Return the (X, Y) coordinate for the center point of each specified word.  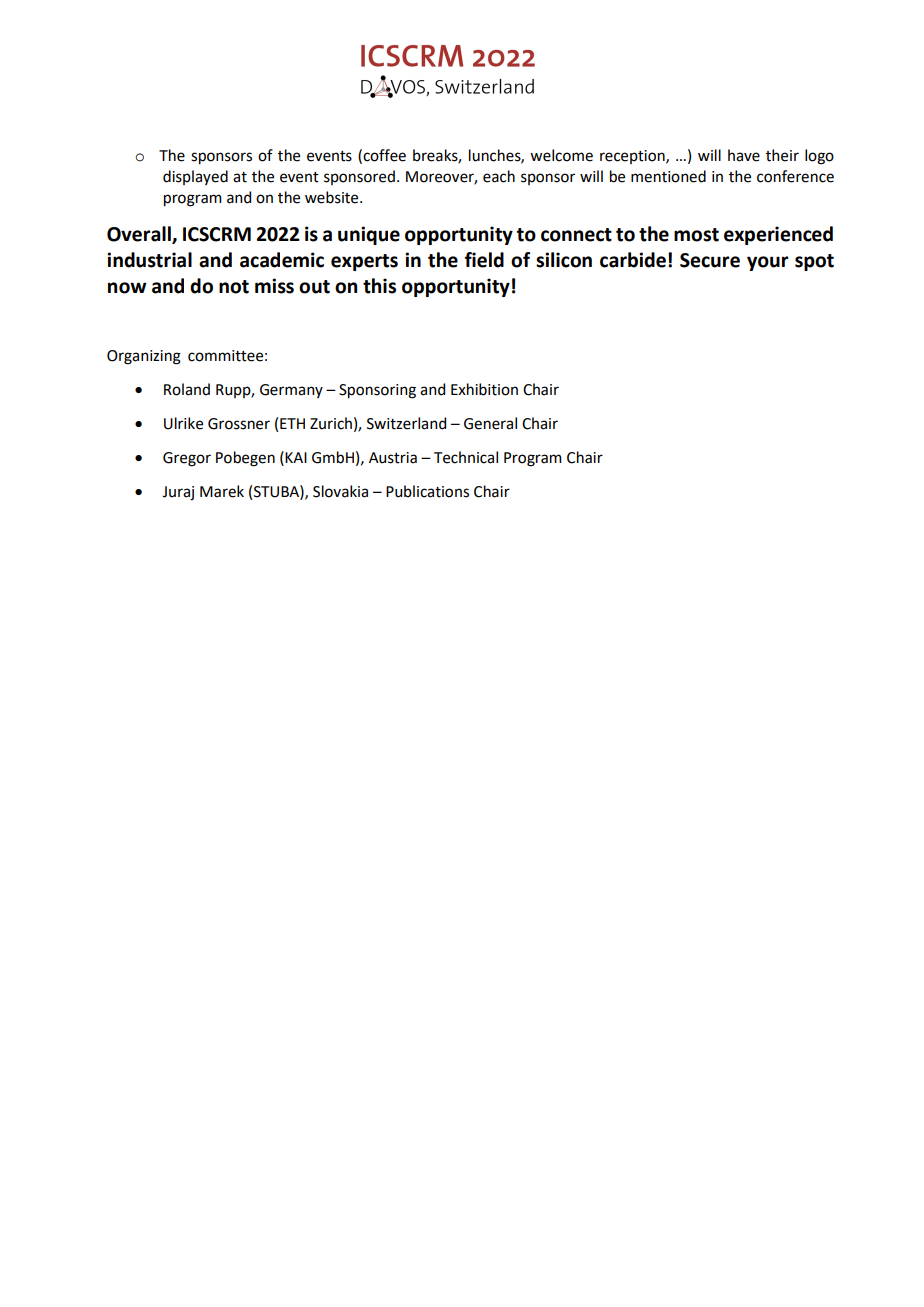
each (499, 176)
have (744, 155)
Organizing (144, 357)
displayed (195, 177)
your (768, 263)
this (379, 286)
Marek (222, 491)
